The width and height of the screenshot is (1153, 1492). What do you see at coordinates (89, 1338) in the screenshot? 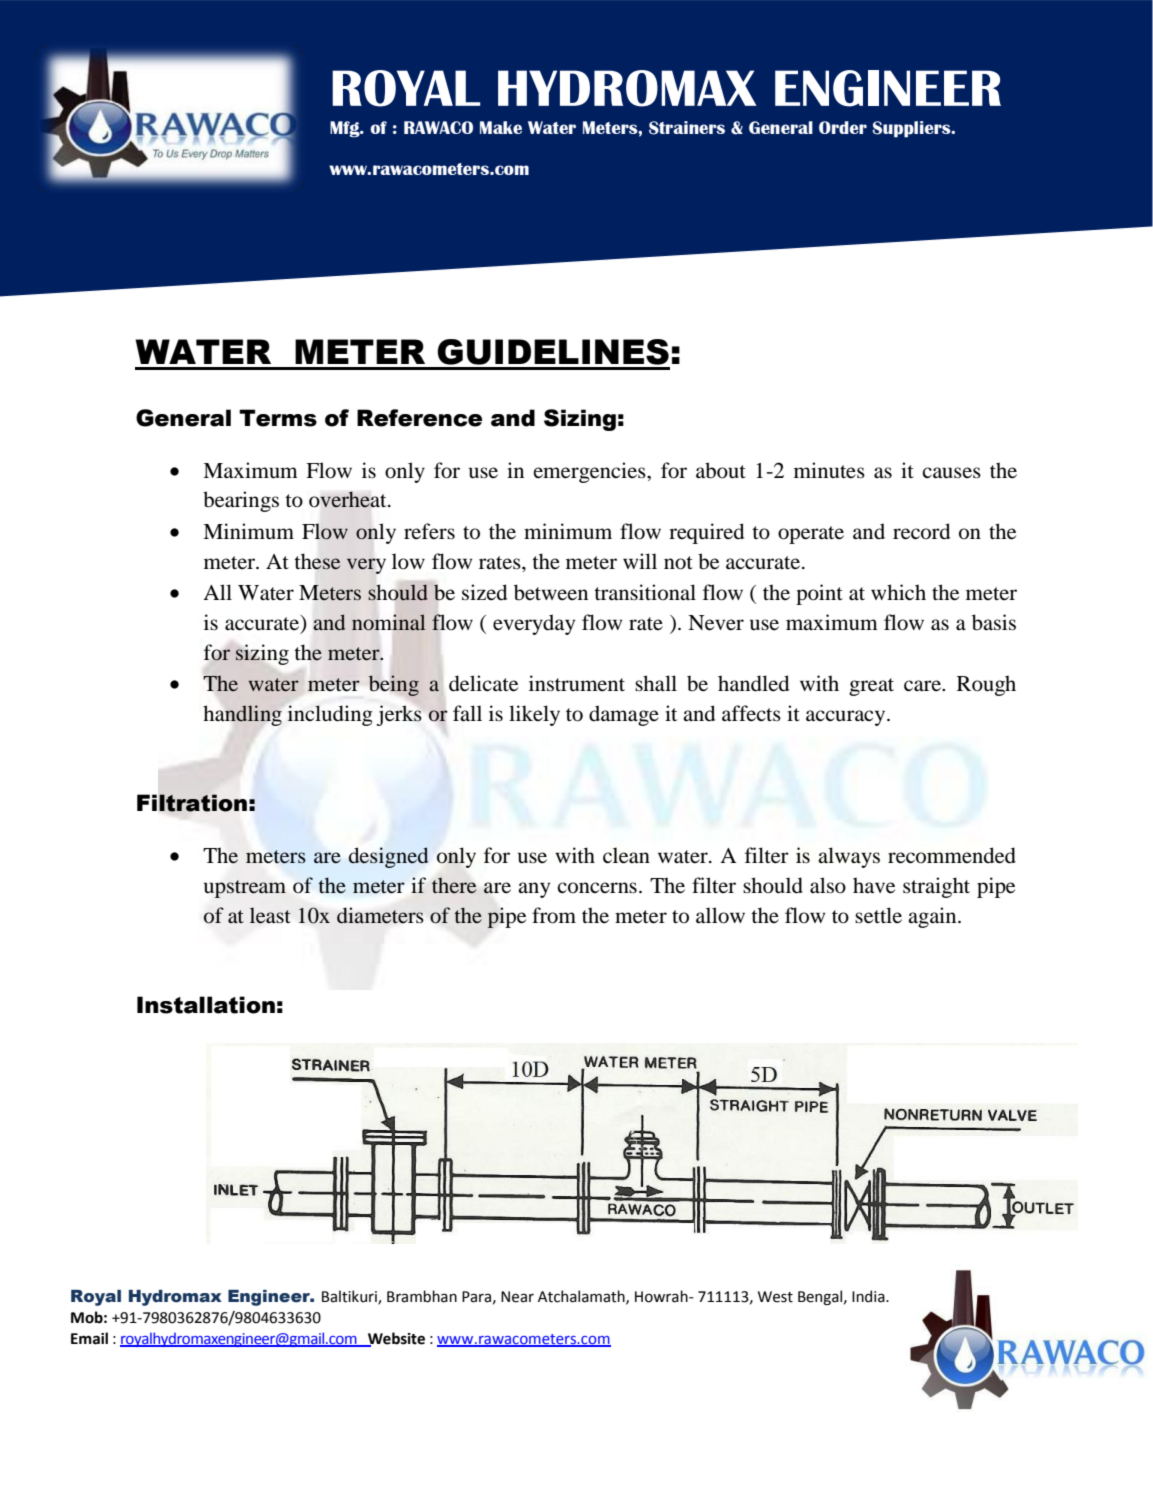
I see `Email` at bounding box center [89, 1338].
